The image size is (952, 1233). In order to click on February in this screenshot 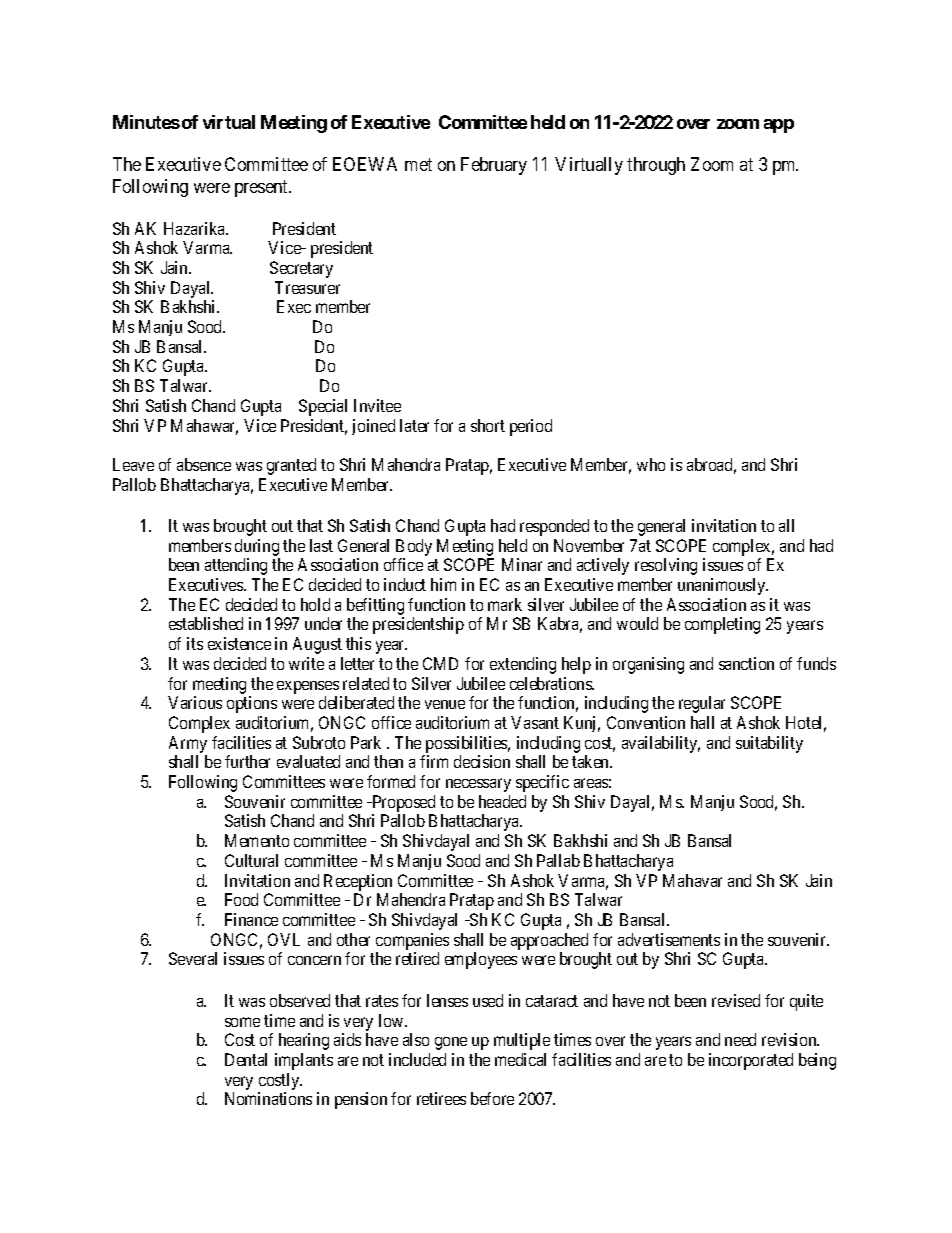, I will do `click(494, 166)`.
